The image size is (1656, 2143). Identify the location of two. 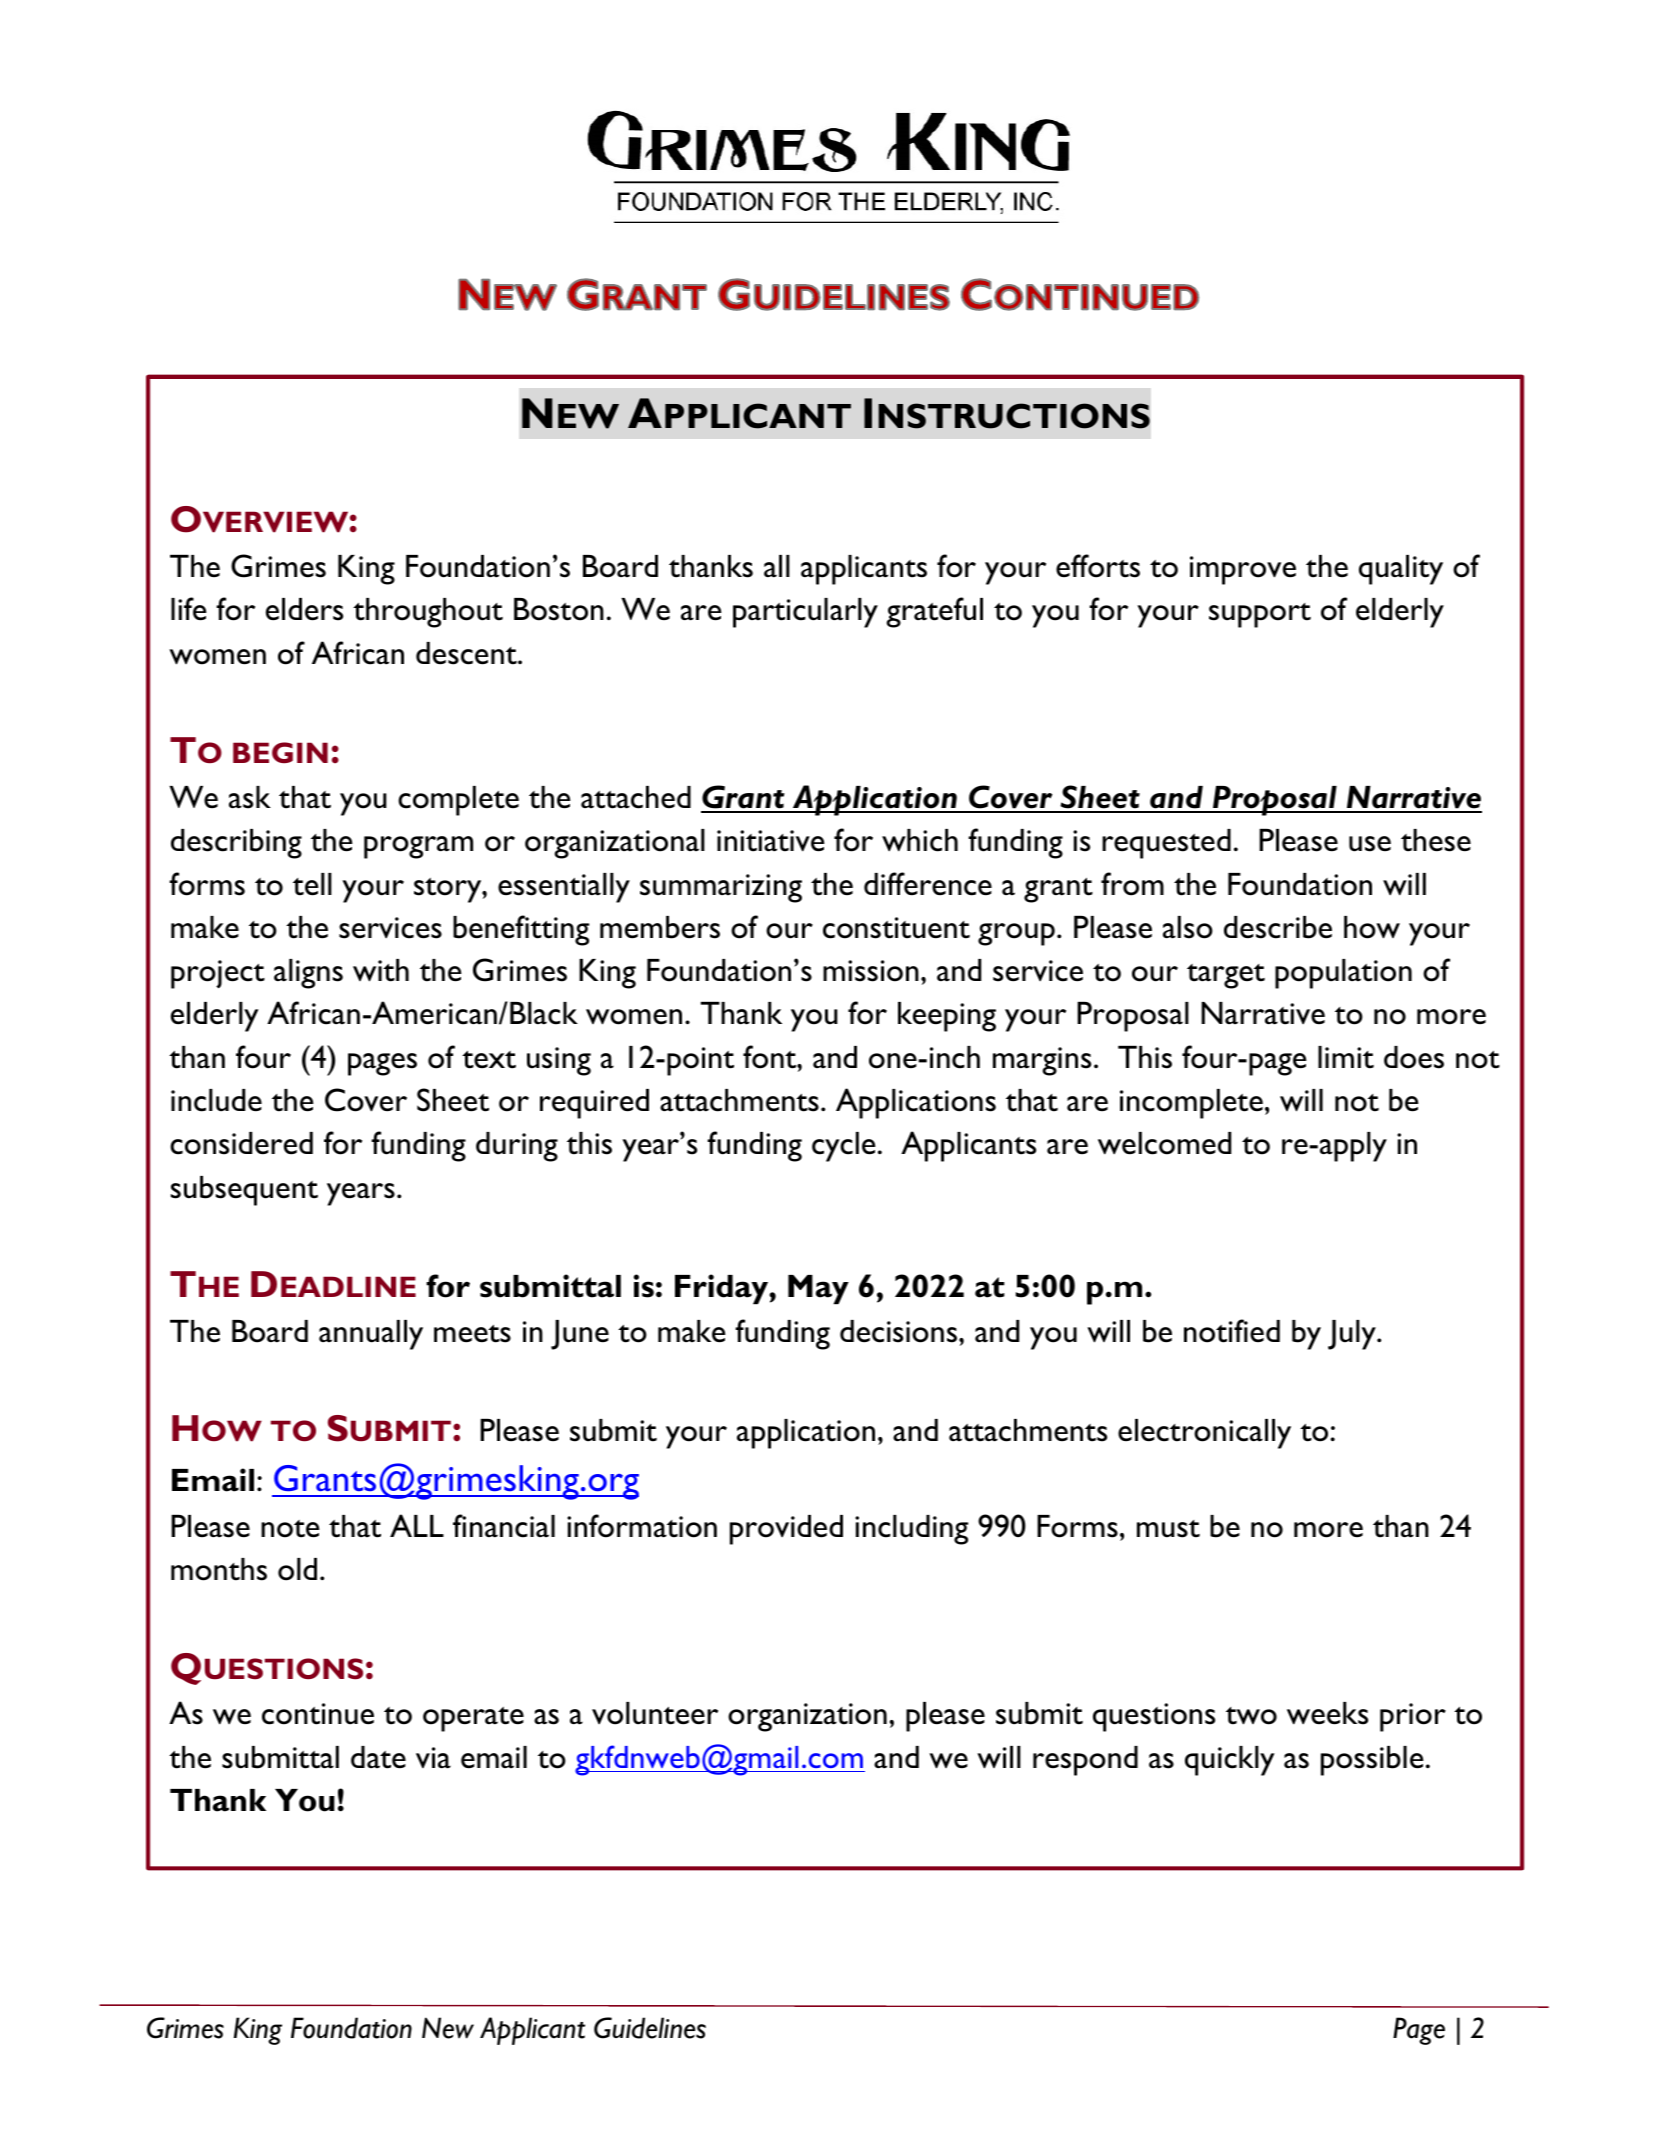
(1251, 1716).
